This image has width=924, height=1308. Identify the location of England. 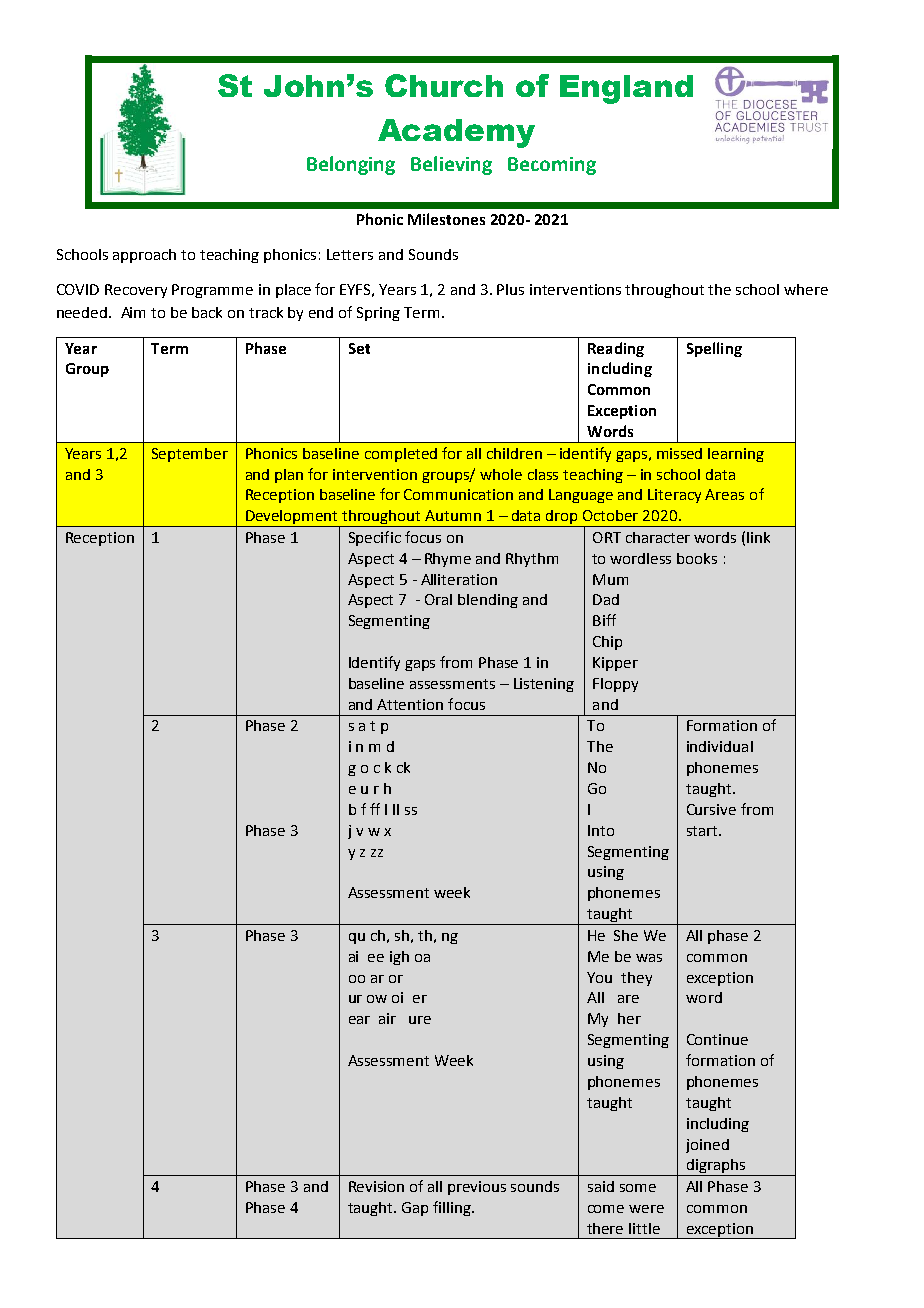
(626, 89).
